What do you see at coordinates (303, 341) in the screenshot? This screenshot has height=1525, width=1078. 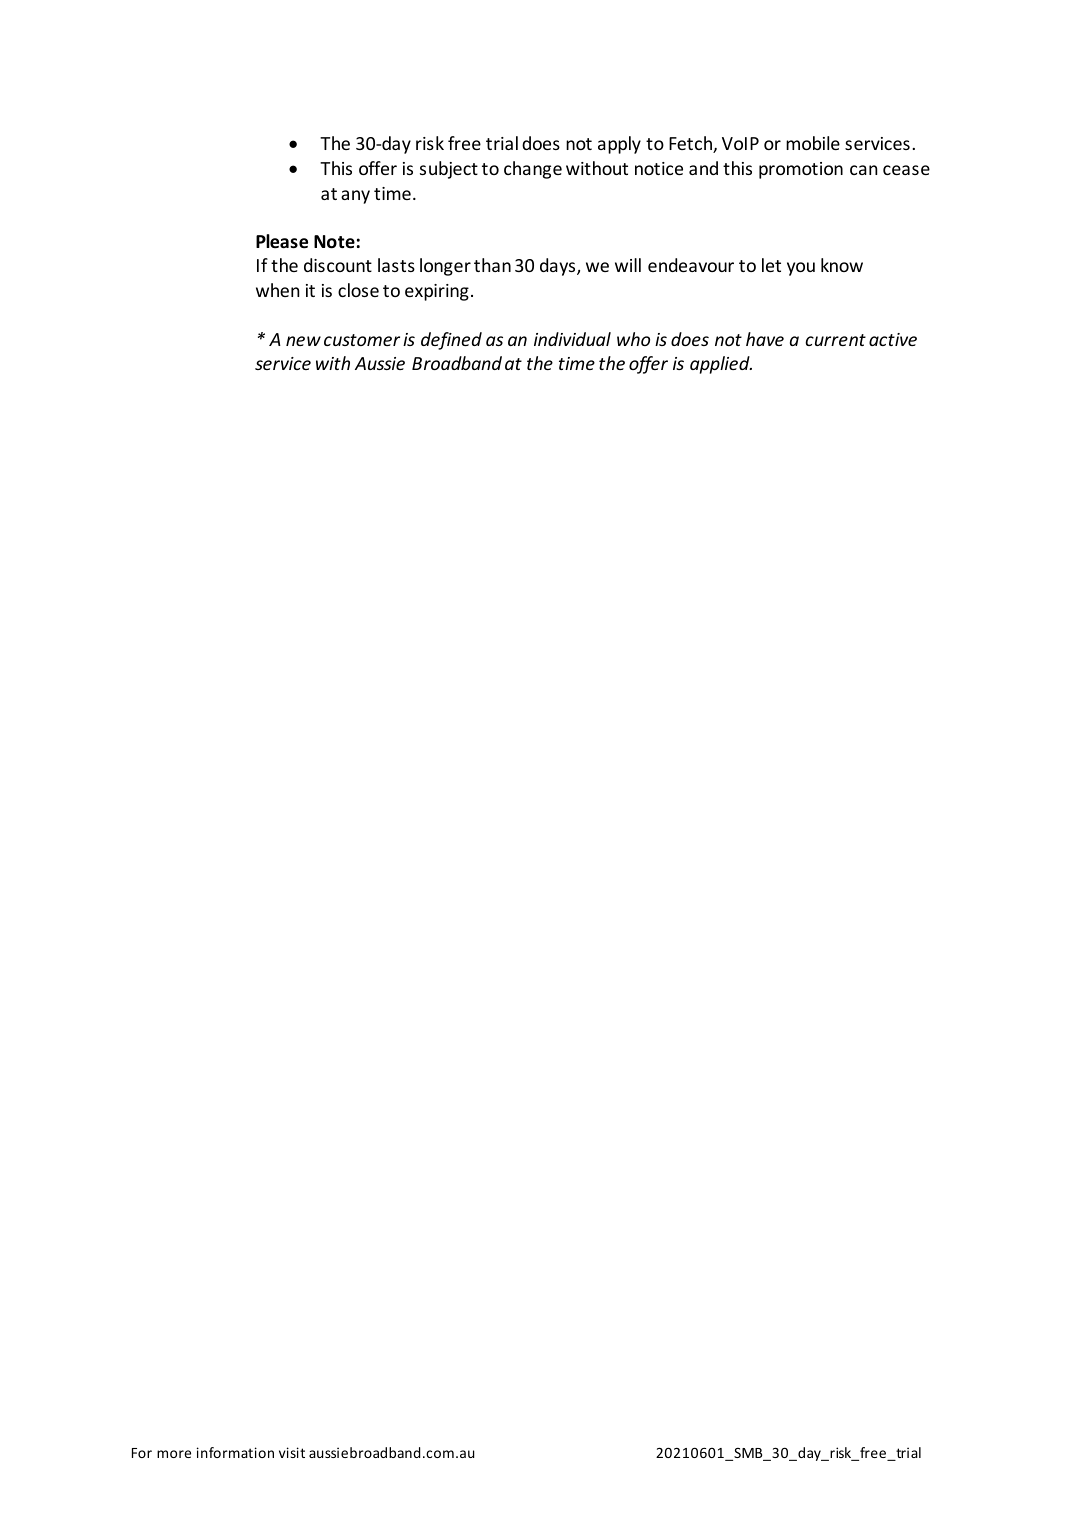 I see `new` at bounding box center [303, 341].
